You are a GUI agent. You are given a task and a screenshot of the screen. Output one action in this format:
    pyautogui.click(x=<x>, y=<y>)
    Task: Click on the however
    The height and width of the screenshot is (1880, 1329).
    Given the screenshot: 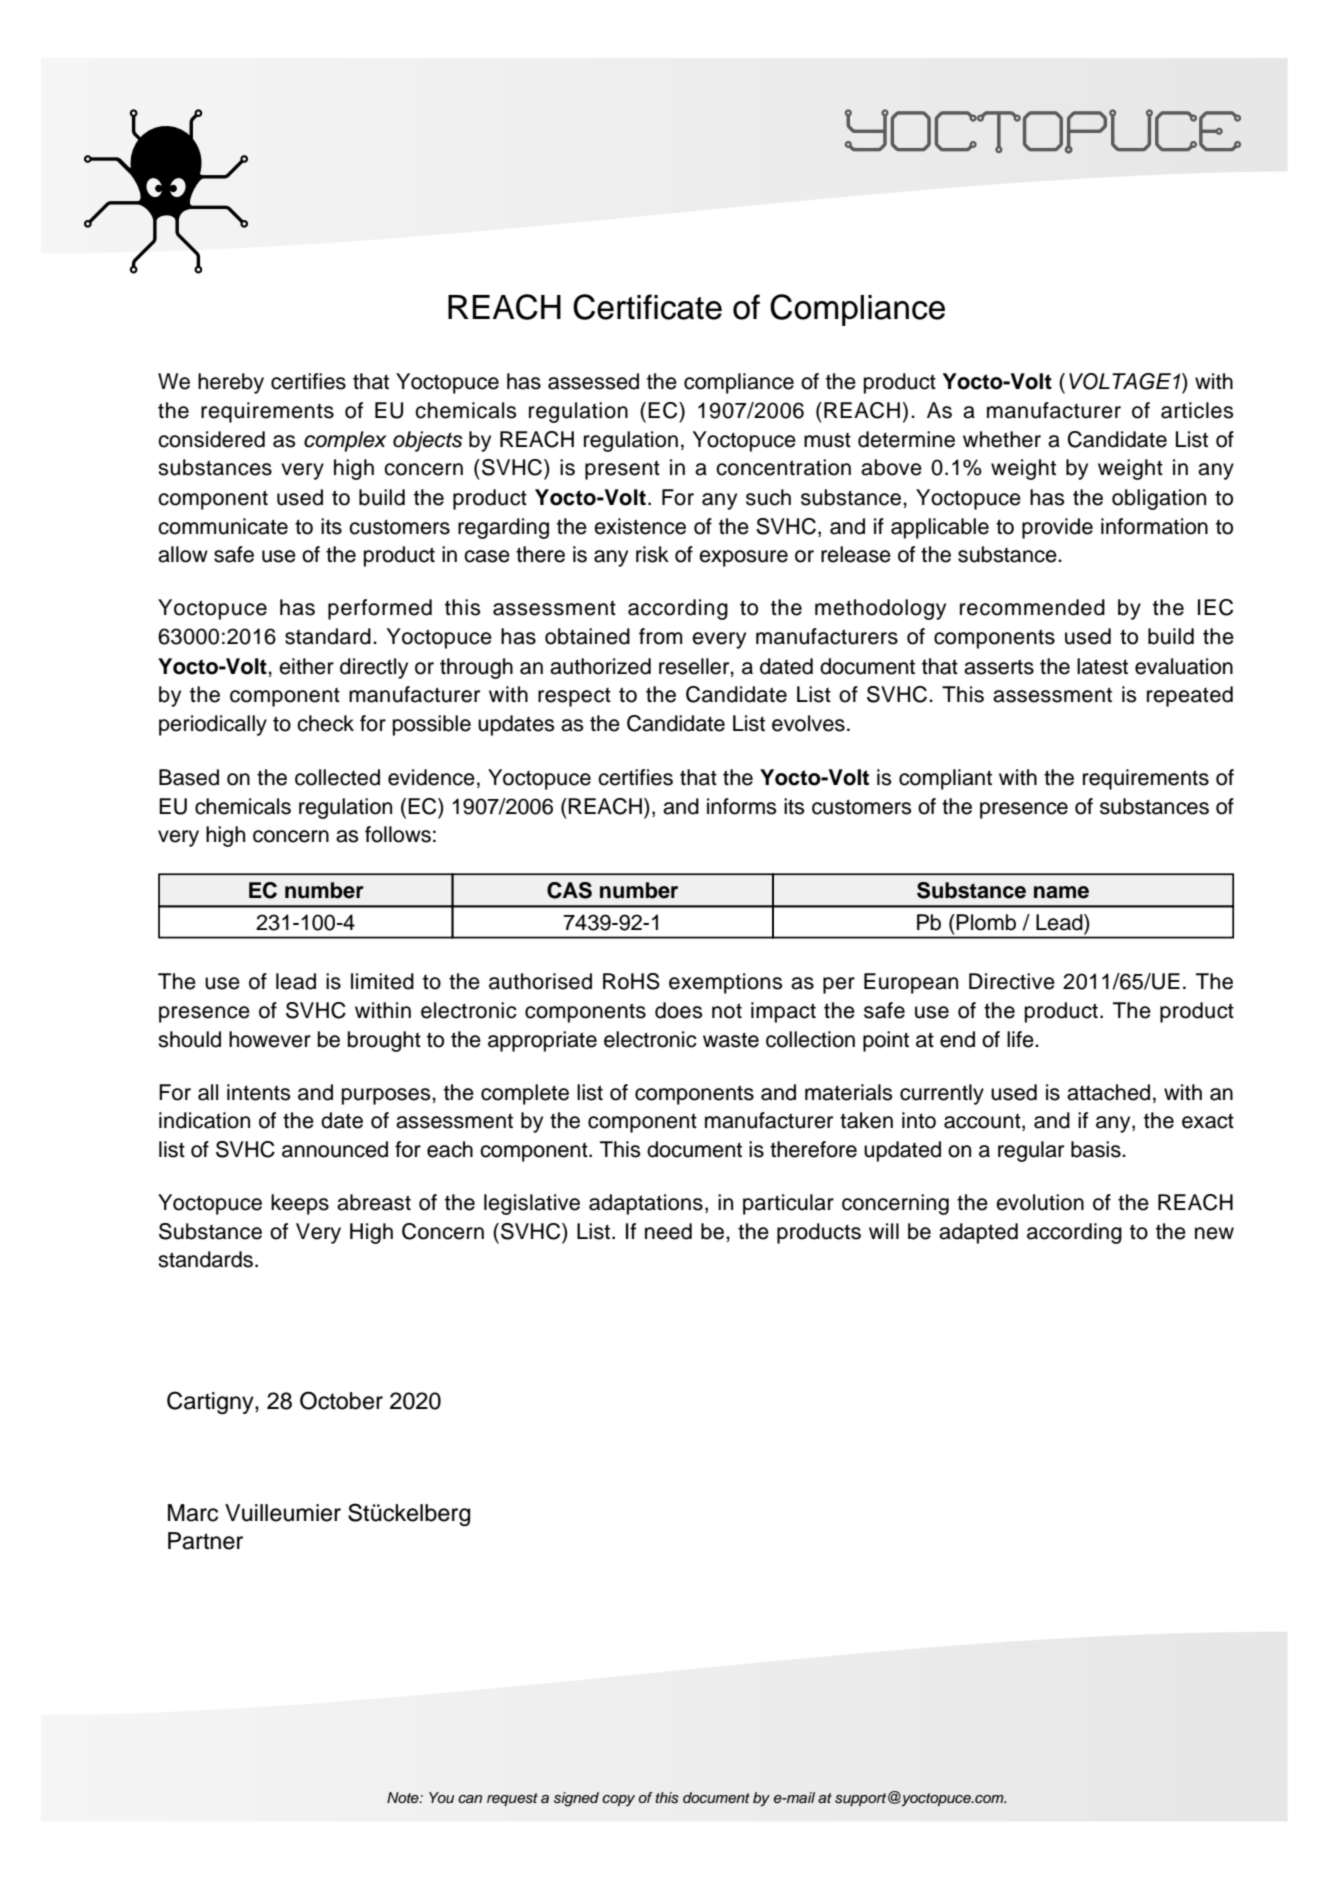 What is the action you would take?
    pyautogui.click(x=270, y=1039)
